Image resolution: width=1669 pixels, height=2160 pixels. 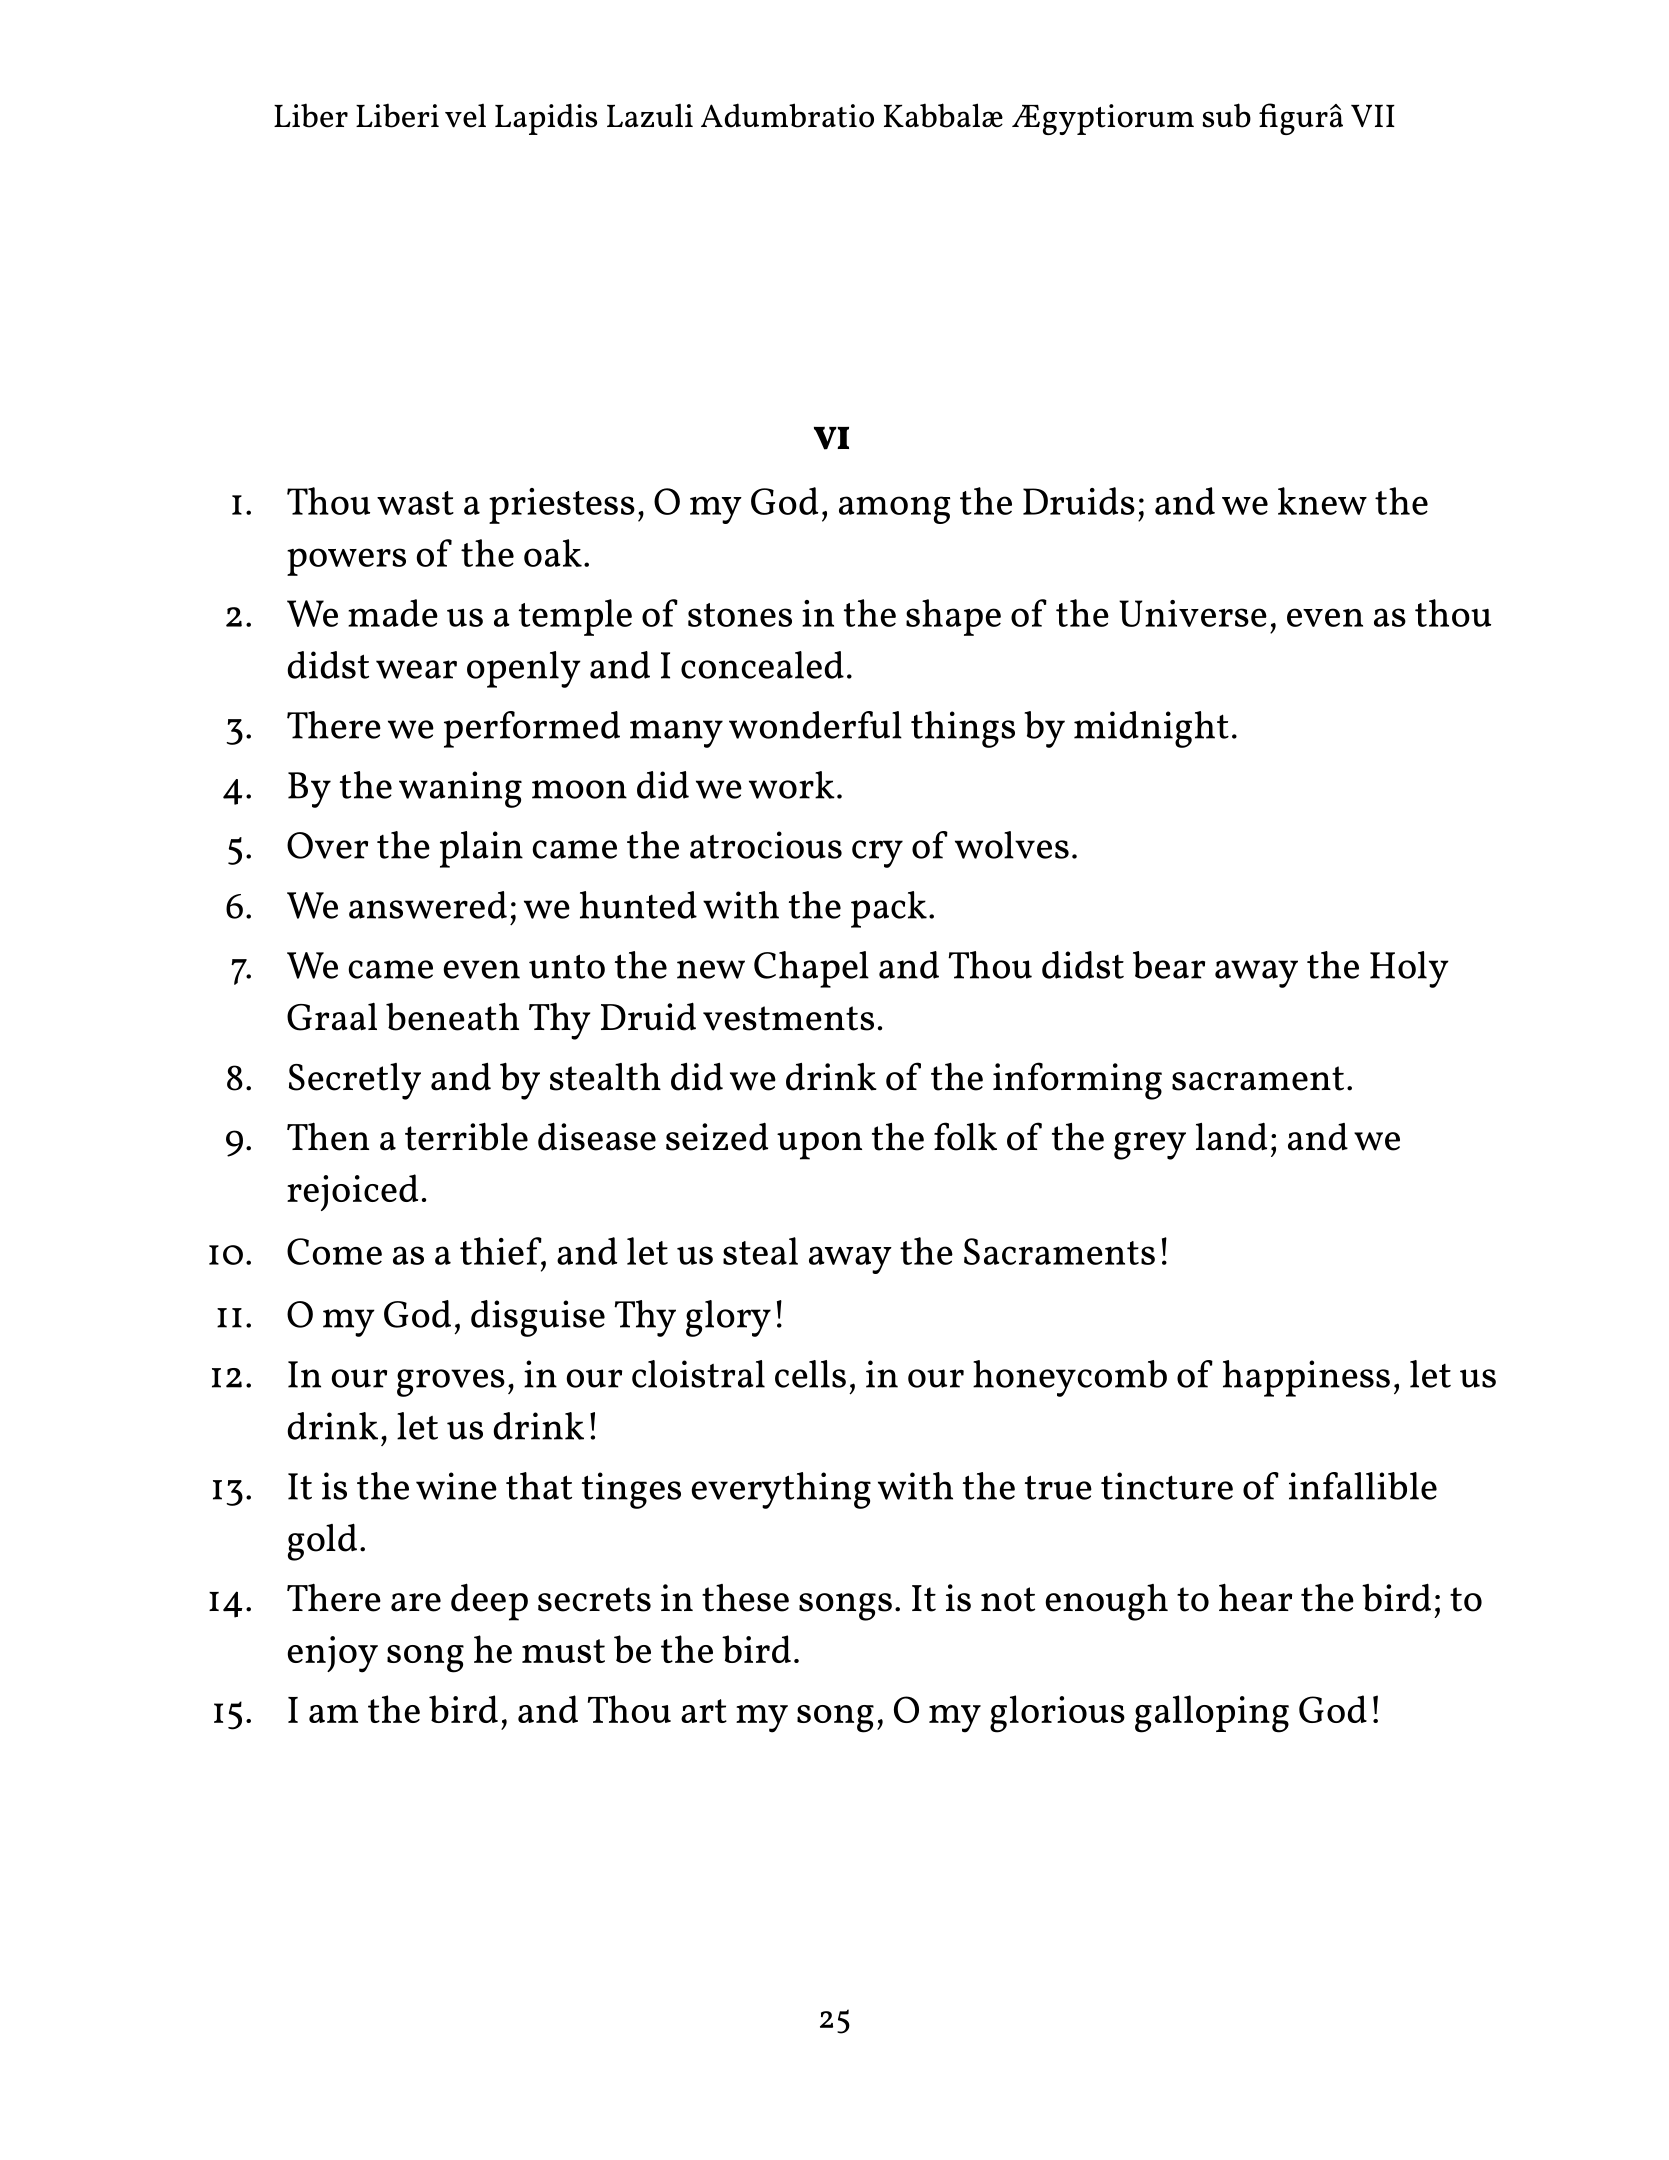 What do you see at coordinates (538, 1318) in the image?
I see `disguise` at bounding box center [538, 1318].
